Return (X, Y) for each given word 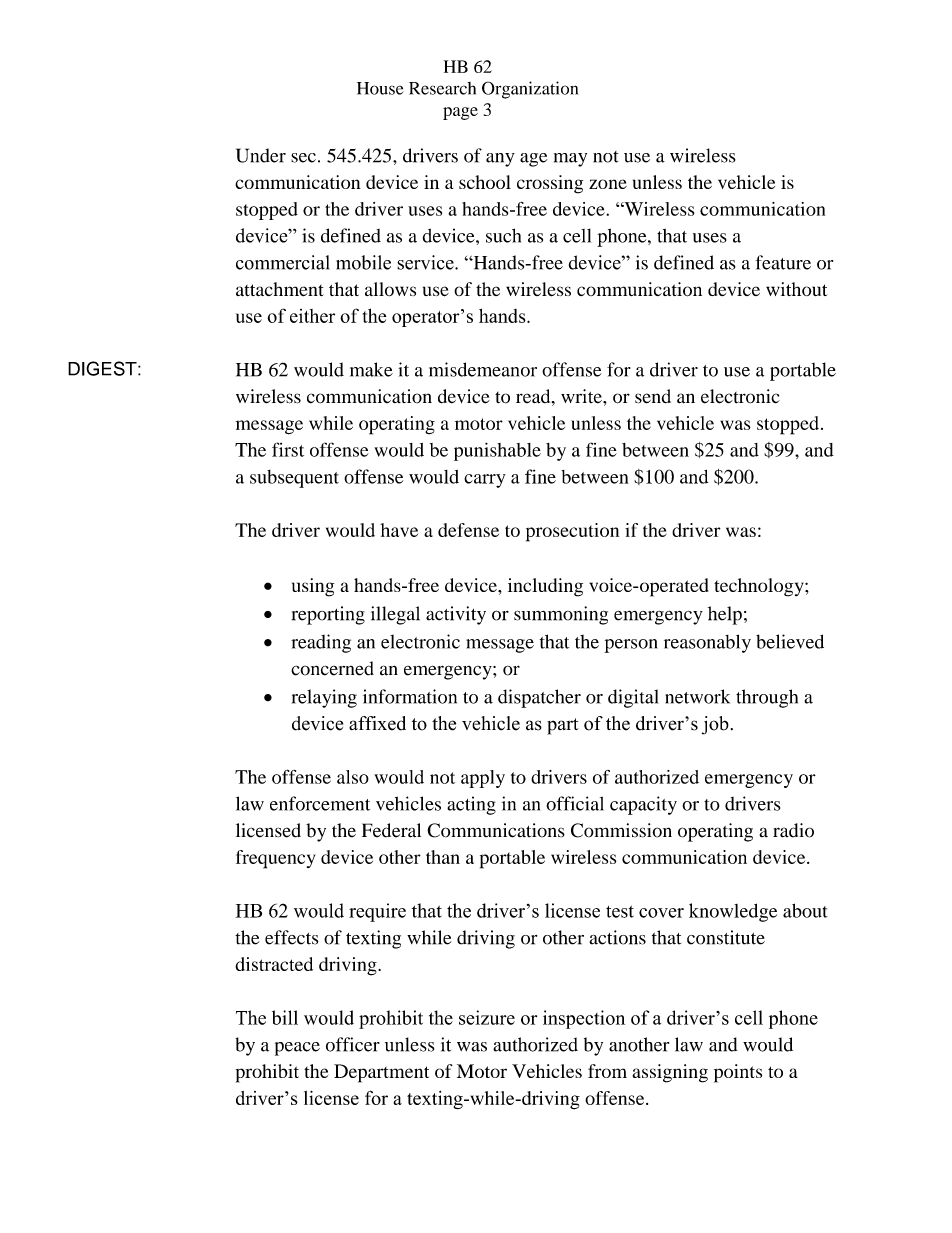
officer (353, 1044)
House (380, 88)
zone (608, 184)
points (738, 1073)
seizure (487, 1017)
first (288, 449)
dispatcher (539, 698)
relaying (324, 698)
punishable (497, 451)
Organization (530, 90)
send (653, 396)
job (715, 725)
